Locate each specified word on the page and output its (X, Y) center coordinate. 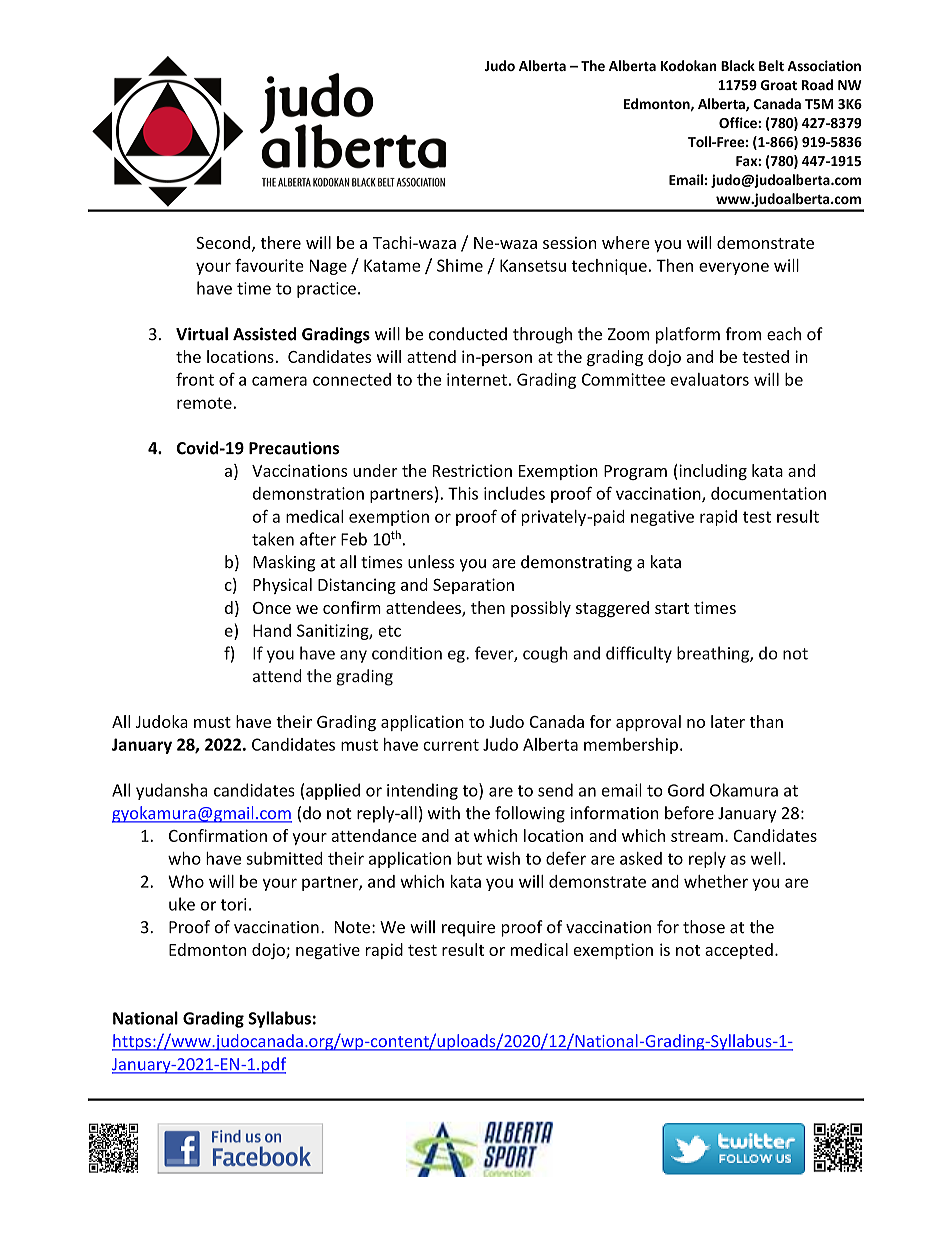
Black (738, 65)
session (569, 243)
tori (233, 904)
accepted (739, 951)
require (468, 929)
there (280, 242)
